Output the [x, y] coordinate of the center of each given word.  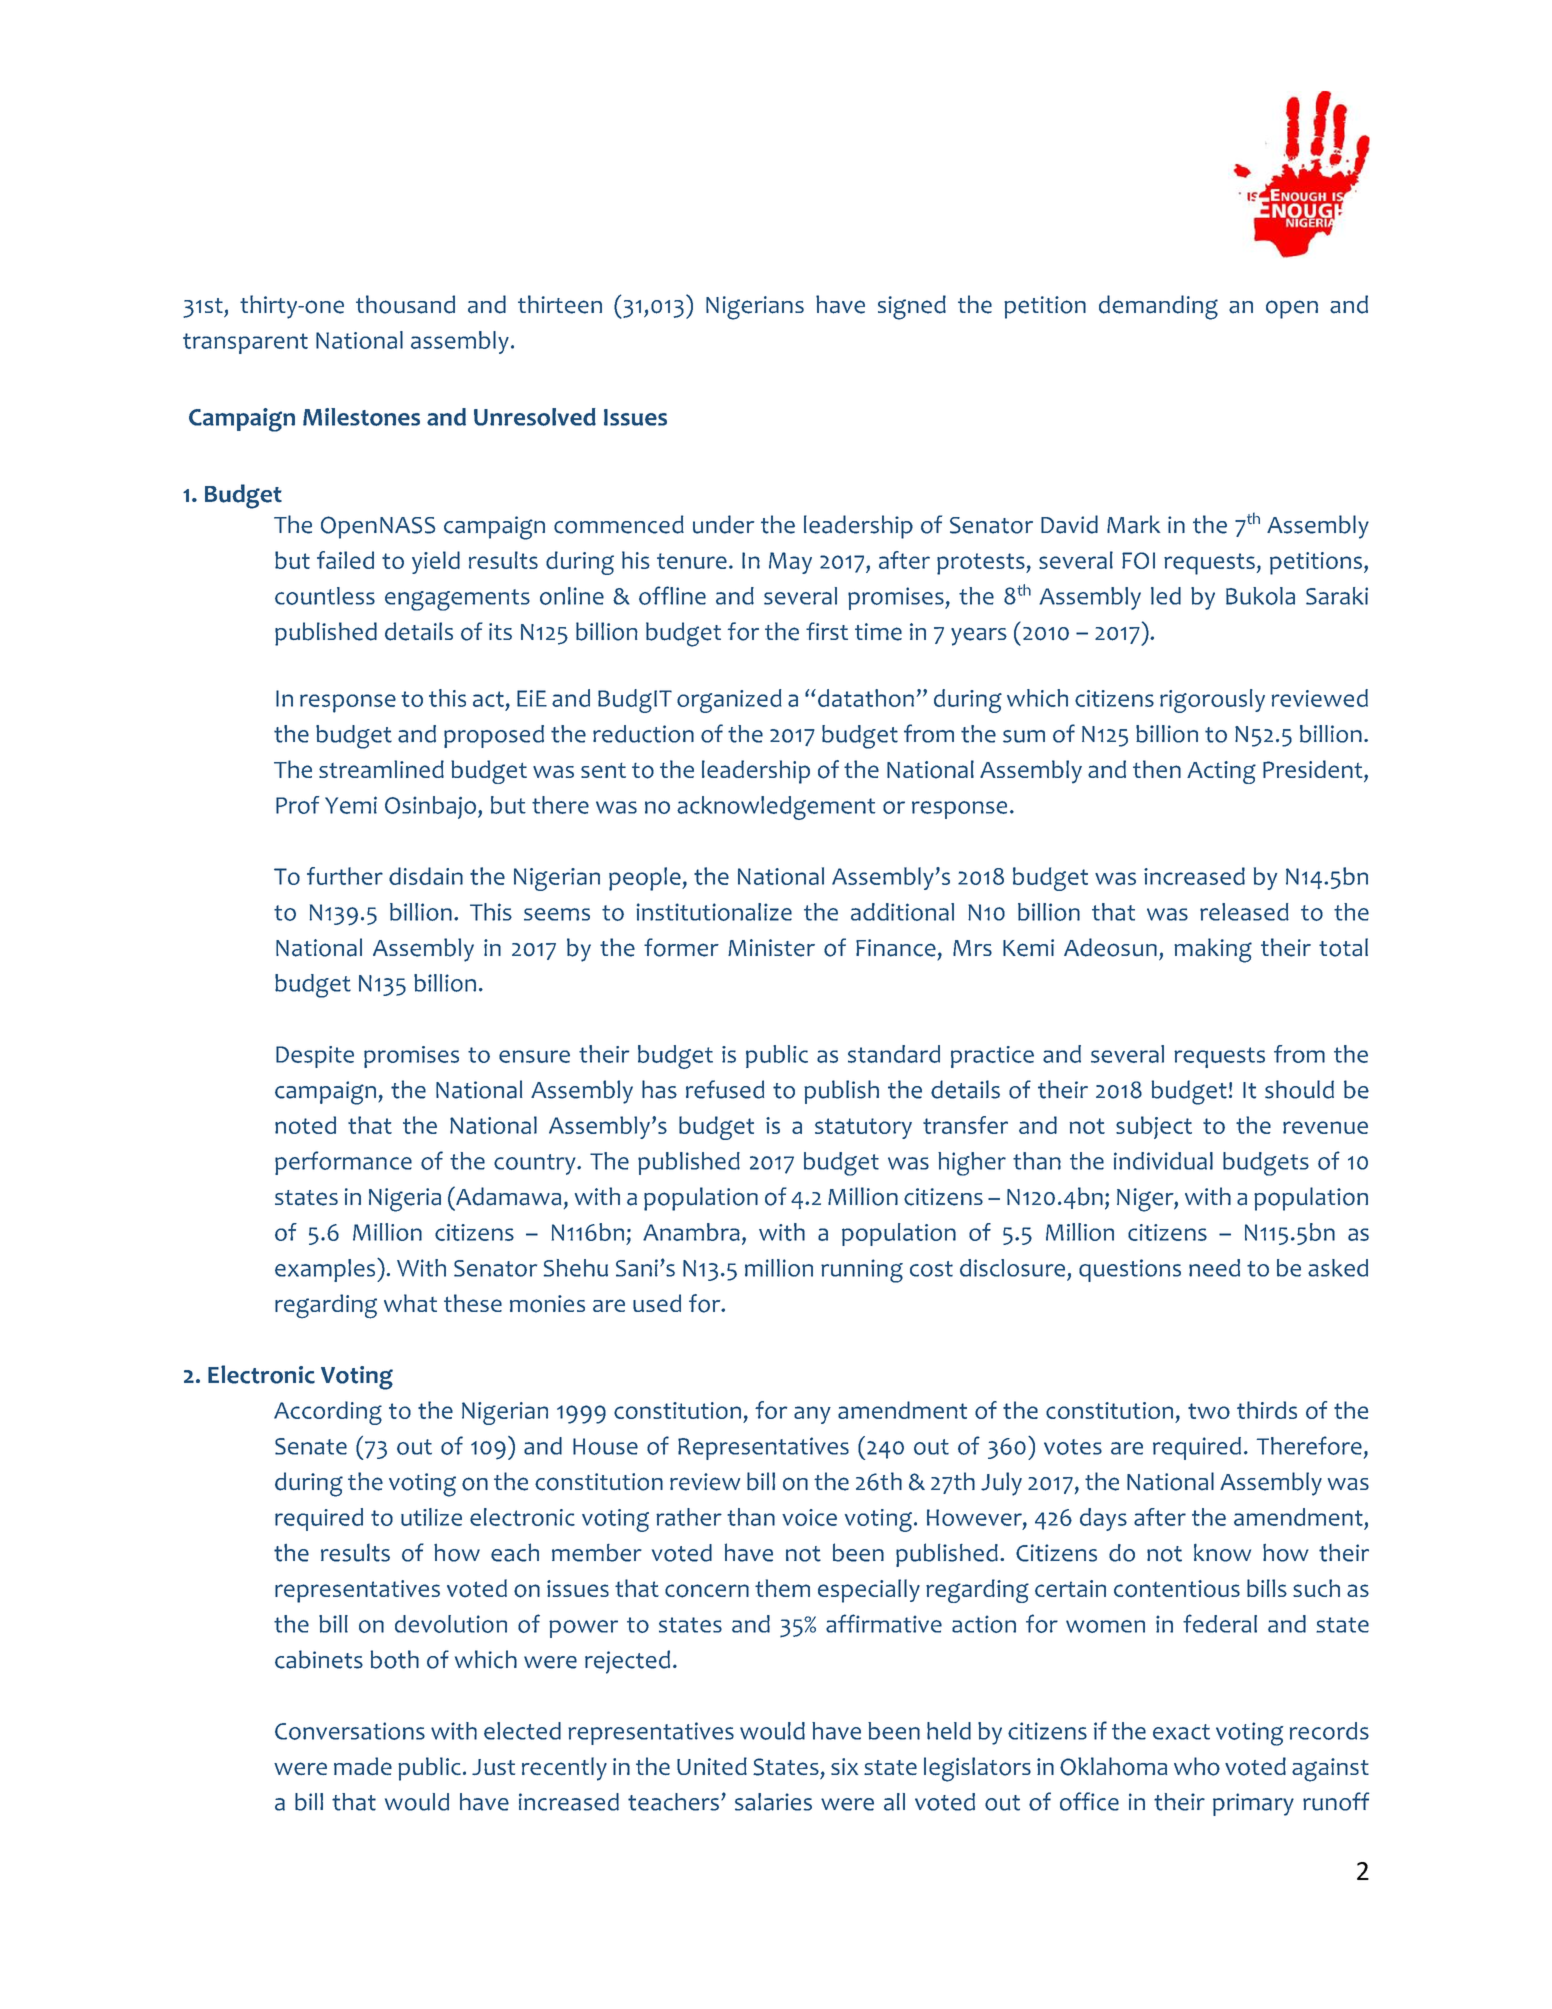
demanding [1158, 307]
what [410, 1303]
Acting [1221, 772]
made [363, 1766]
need [1214, 1268]
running [862, 1271]
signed [912, 307]
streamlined [381, 769]
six [844, 1766]
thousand [405, 304]
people [646, 879]
